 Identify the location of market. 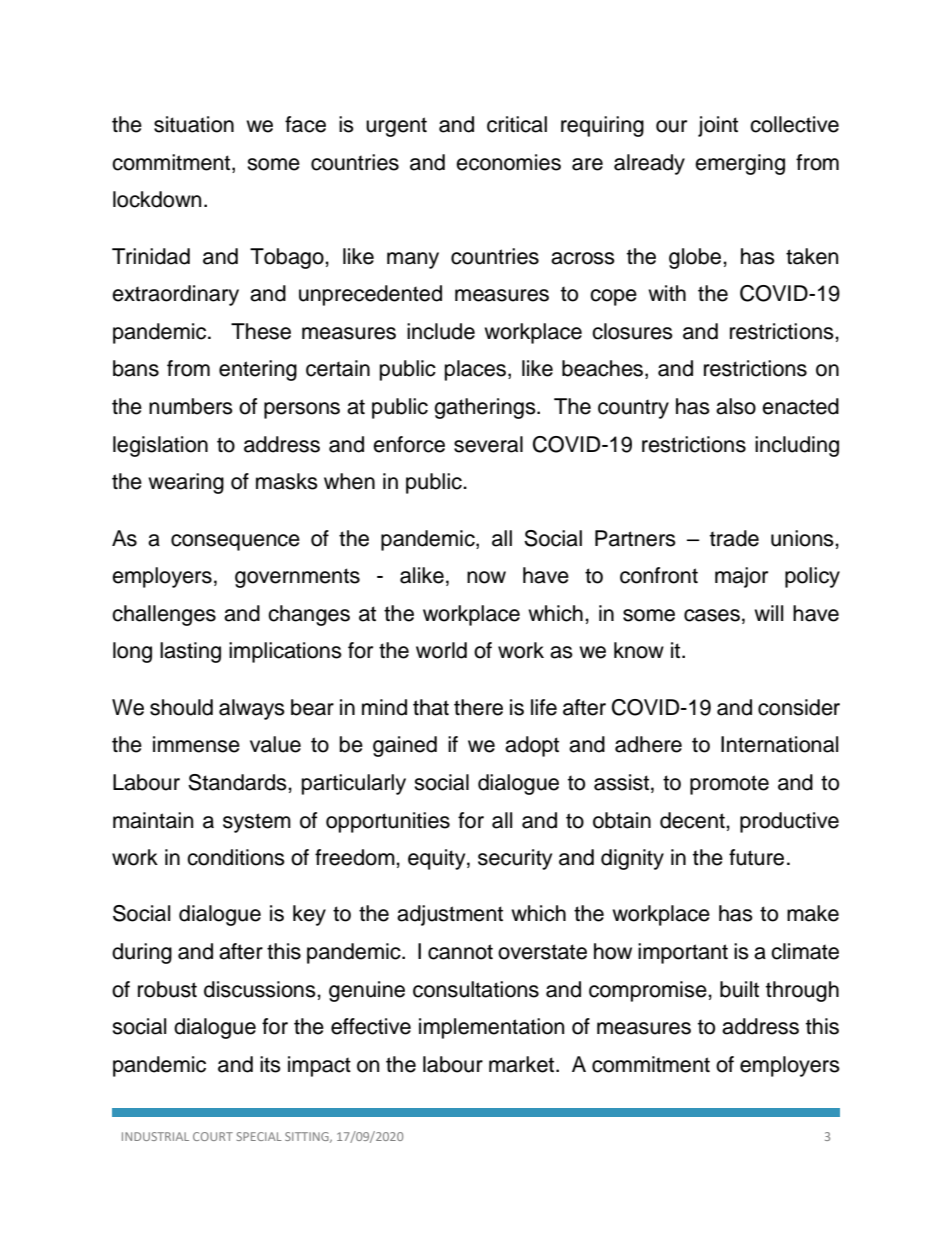
(523, 1064).
